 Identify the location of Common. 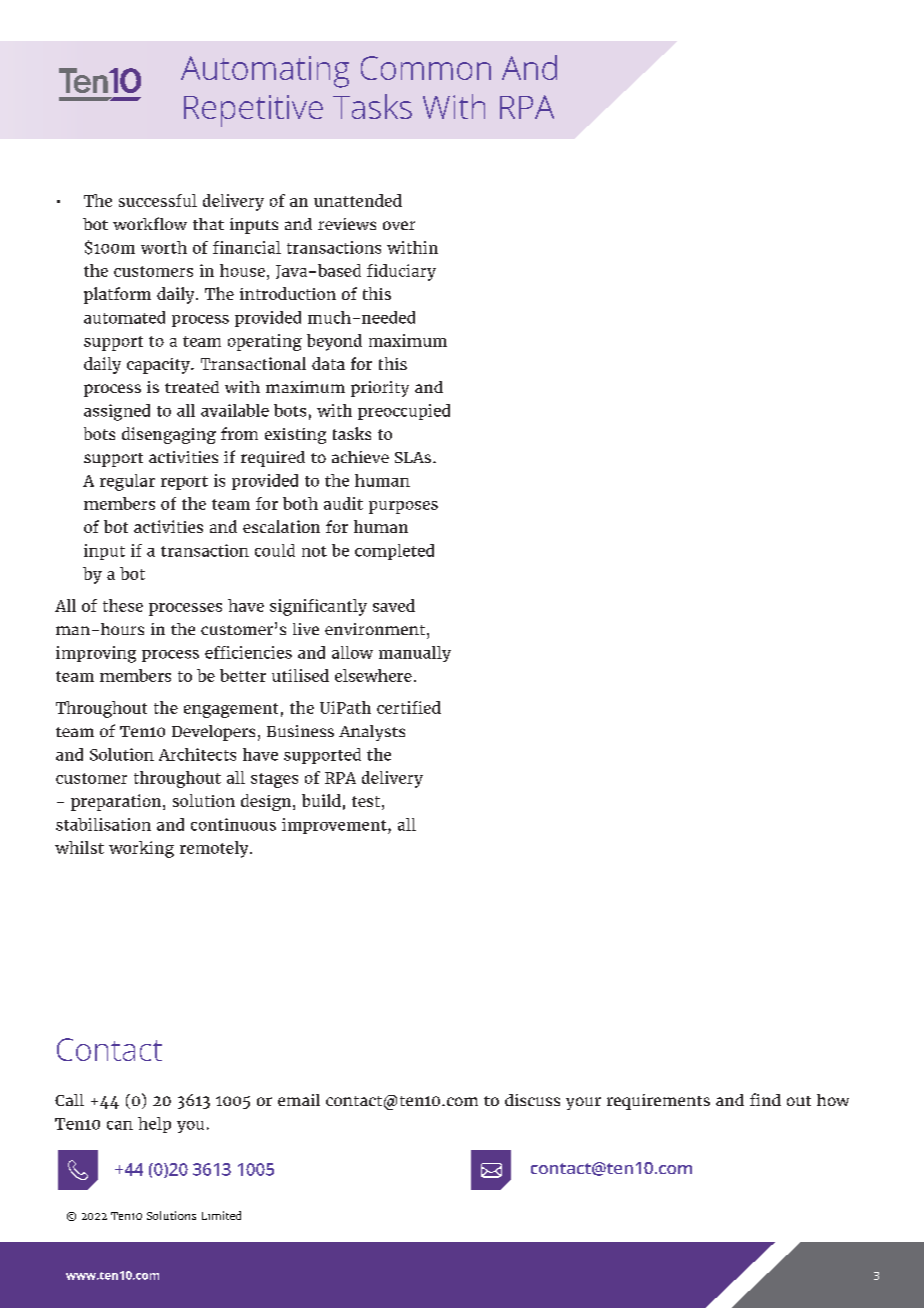
(426, 68).
